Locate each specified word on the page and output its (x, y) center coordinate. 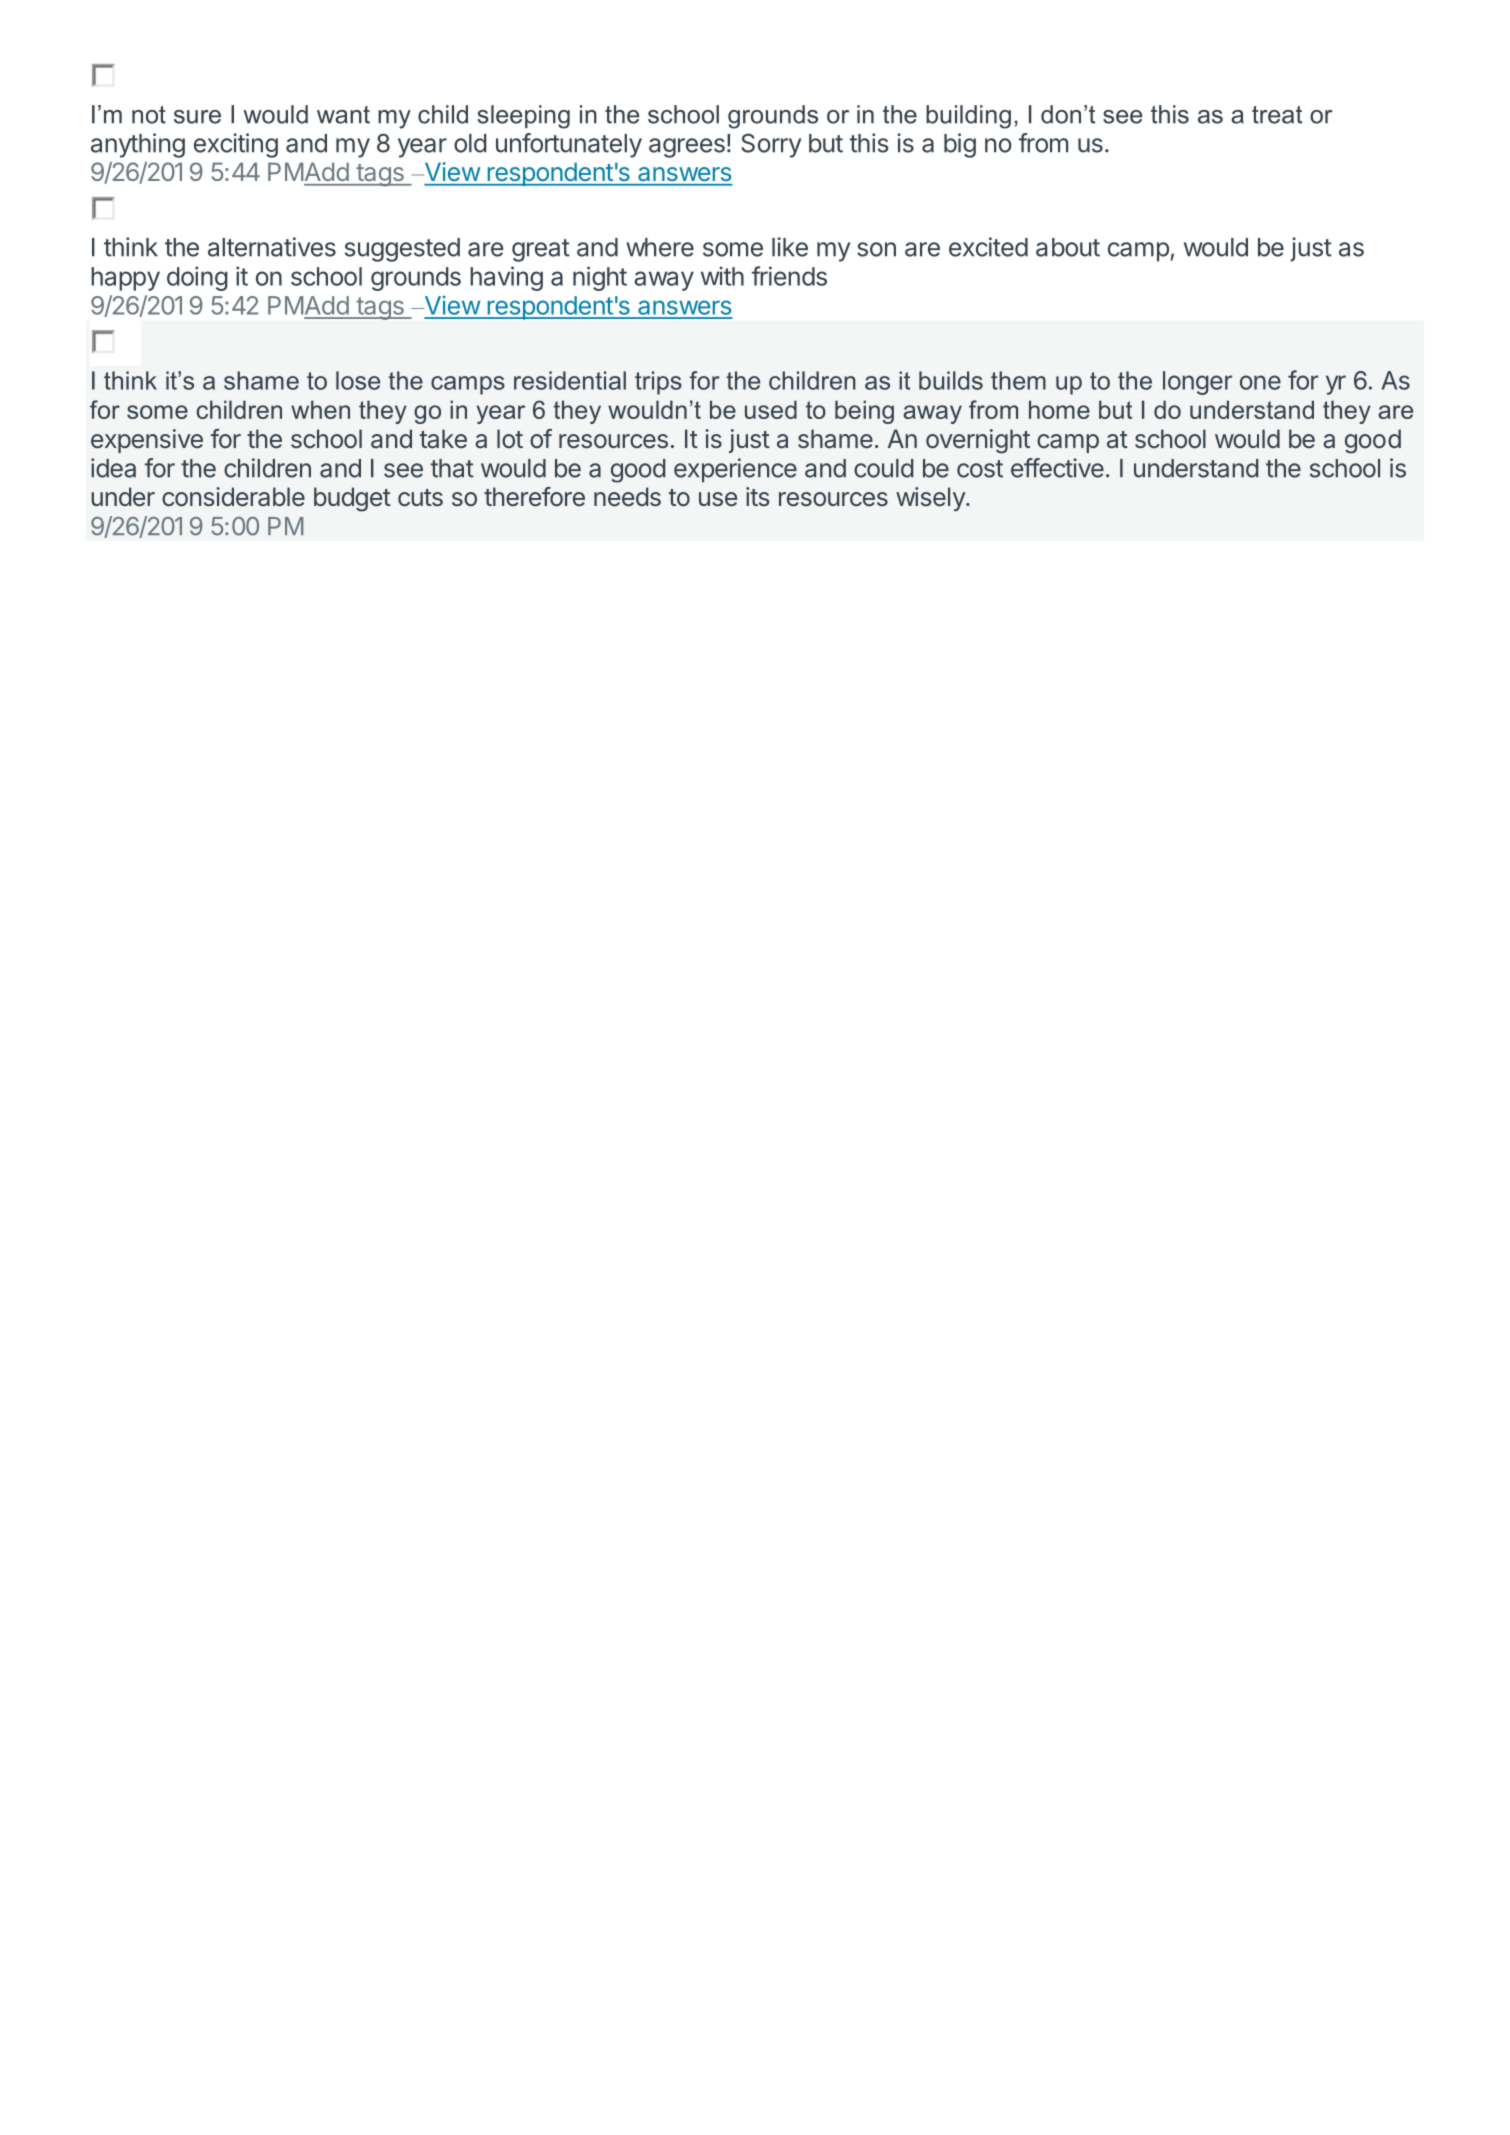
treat (1277, 115)
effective (1057, 468)
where (660, 247)
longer (1197, 383)
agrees (687, 148)
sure (197, 117)
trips (658, 383)
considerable (233, 497)
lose (358, 380)
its (757, 496)
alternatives (272, 247)
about (1068, 247)
